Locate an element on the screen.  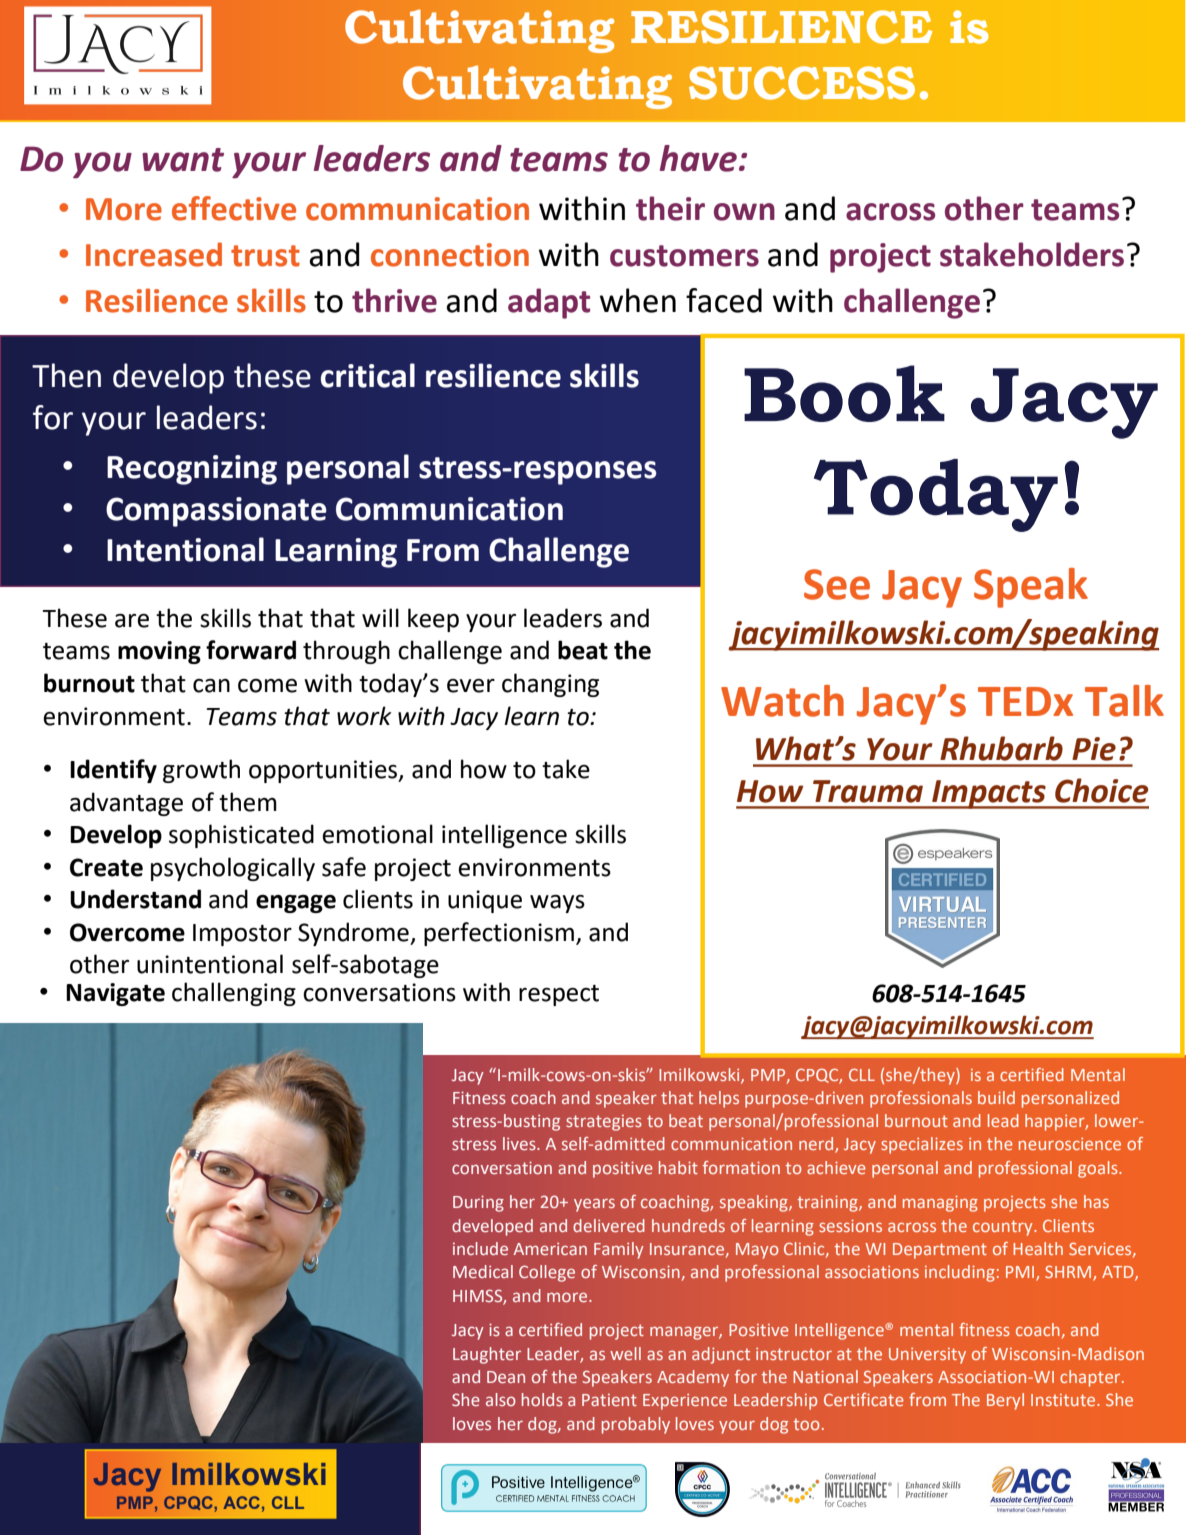
Compassionate is located at coordinates (216, 512).
